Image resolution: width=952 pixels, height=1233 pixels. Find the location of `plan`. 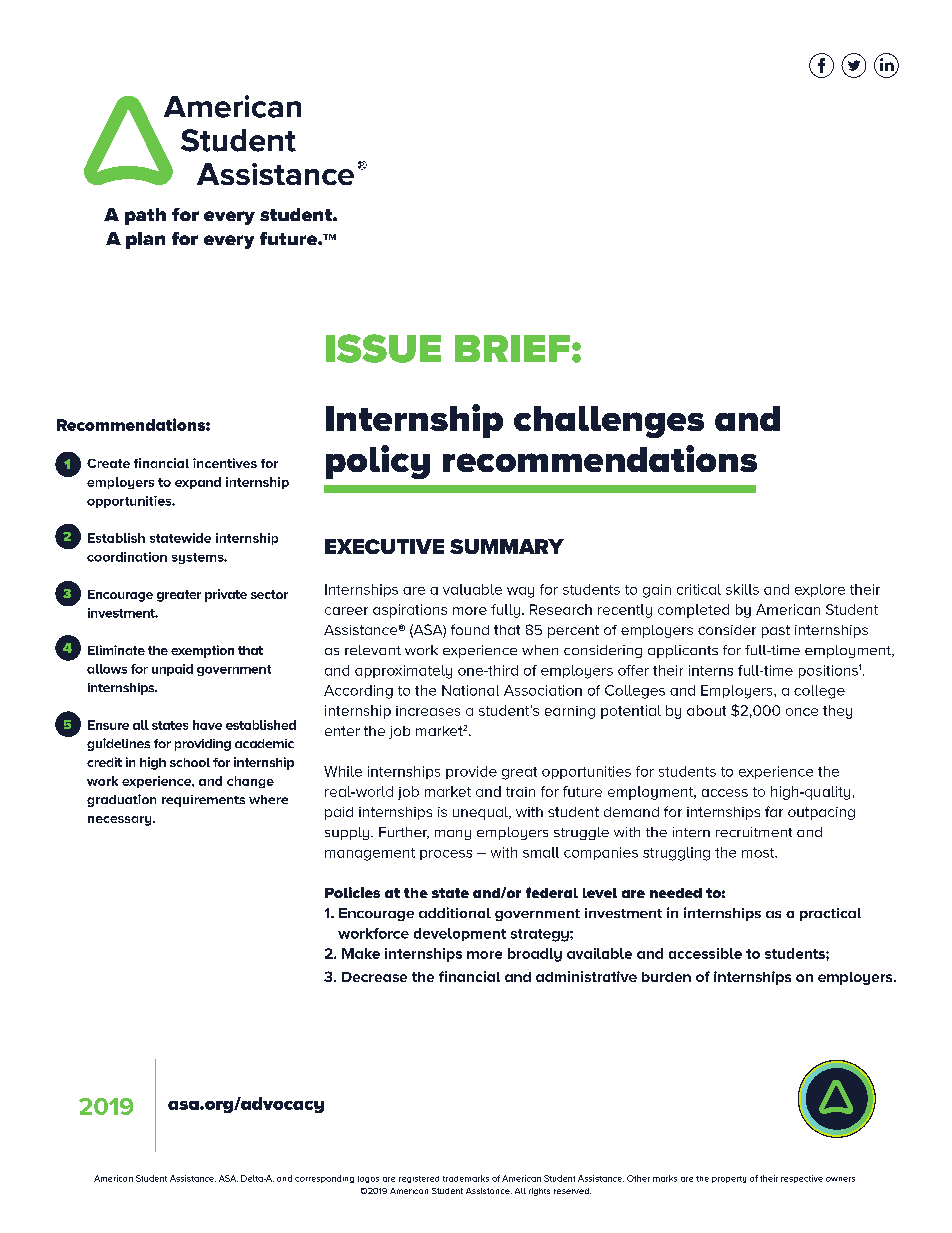

plan is located at coordinates (145, 240).
